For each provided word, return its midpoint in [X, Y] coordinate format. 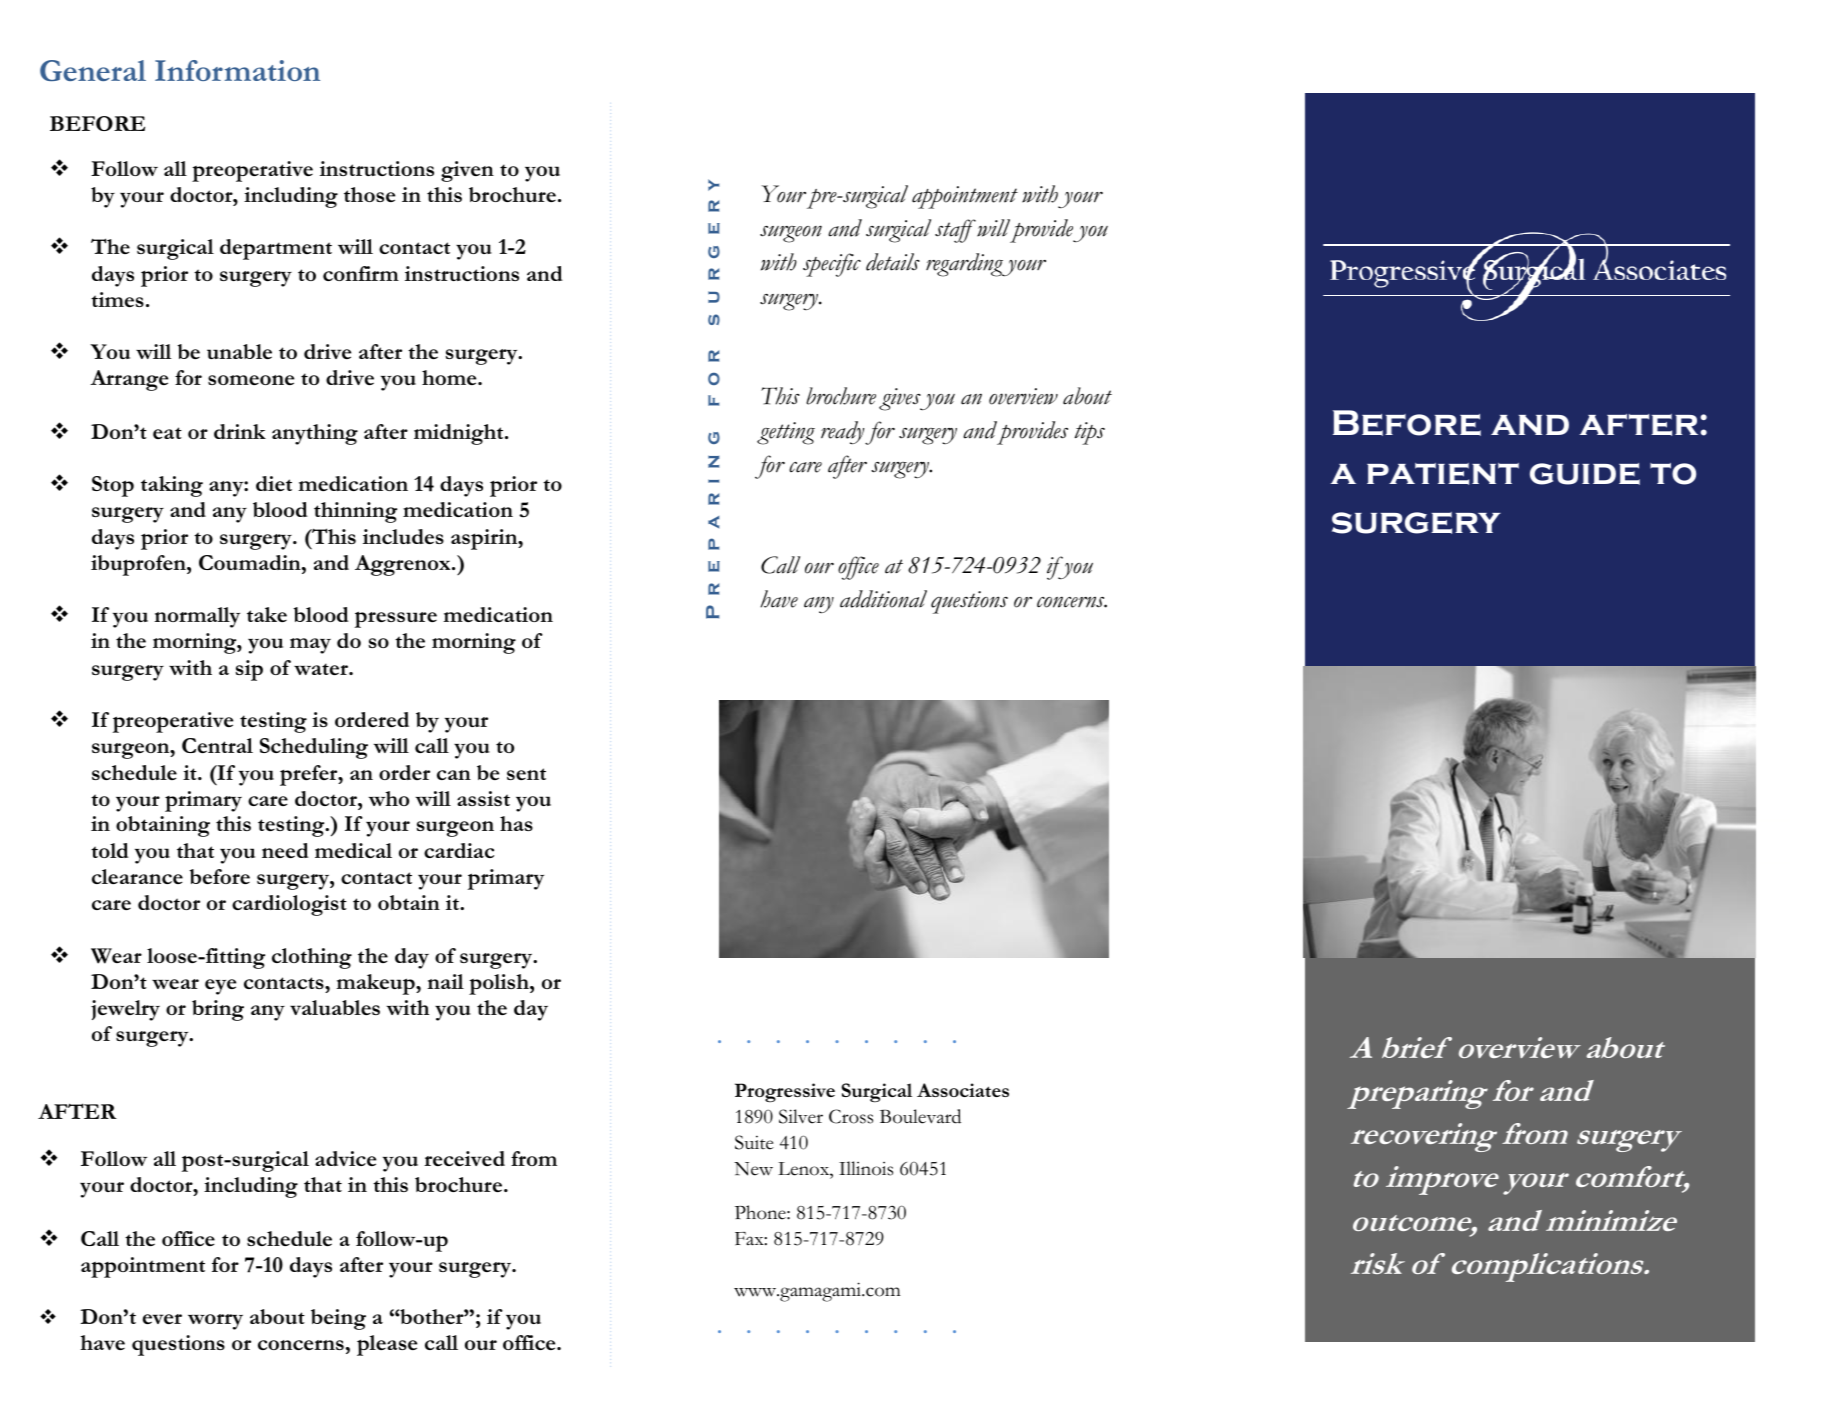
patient [1443, 474]
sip [249, 670]
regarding [965, 265]
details [893, 262]
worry [215, 1322]
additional [883, 599]
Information [237, 70]
